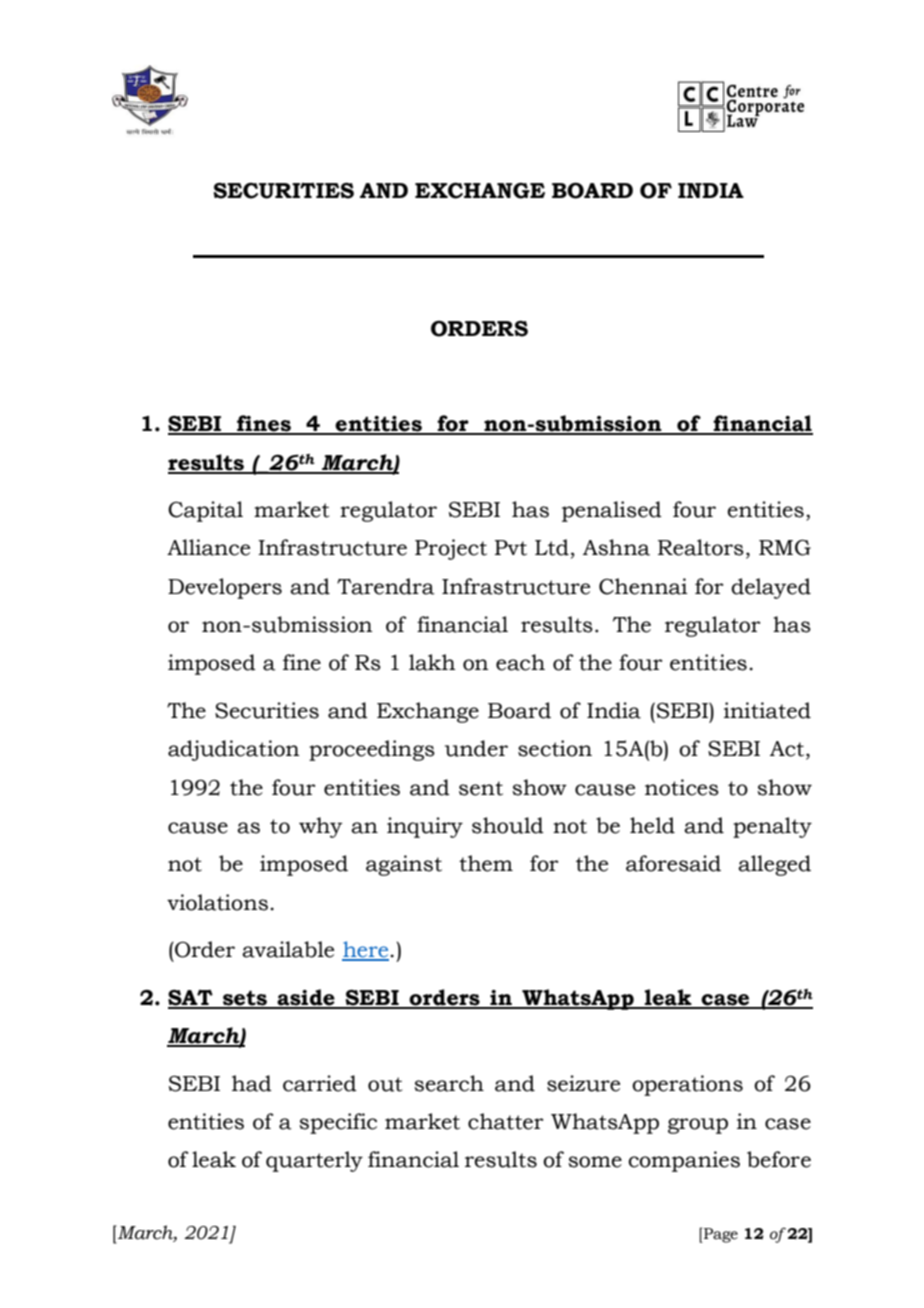 The image size is (924, 1308). What do you see at coordinates (314, 1161) in the image?
I see `quarterly` at bounding box center [314, 1161].
